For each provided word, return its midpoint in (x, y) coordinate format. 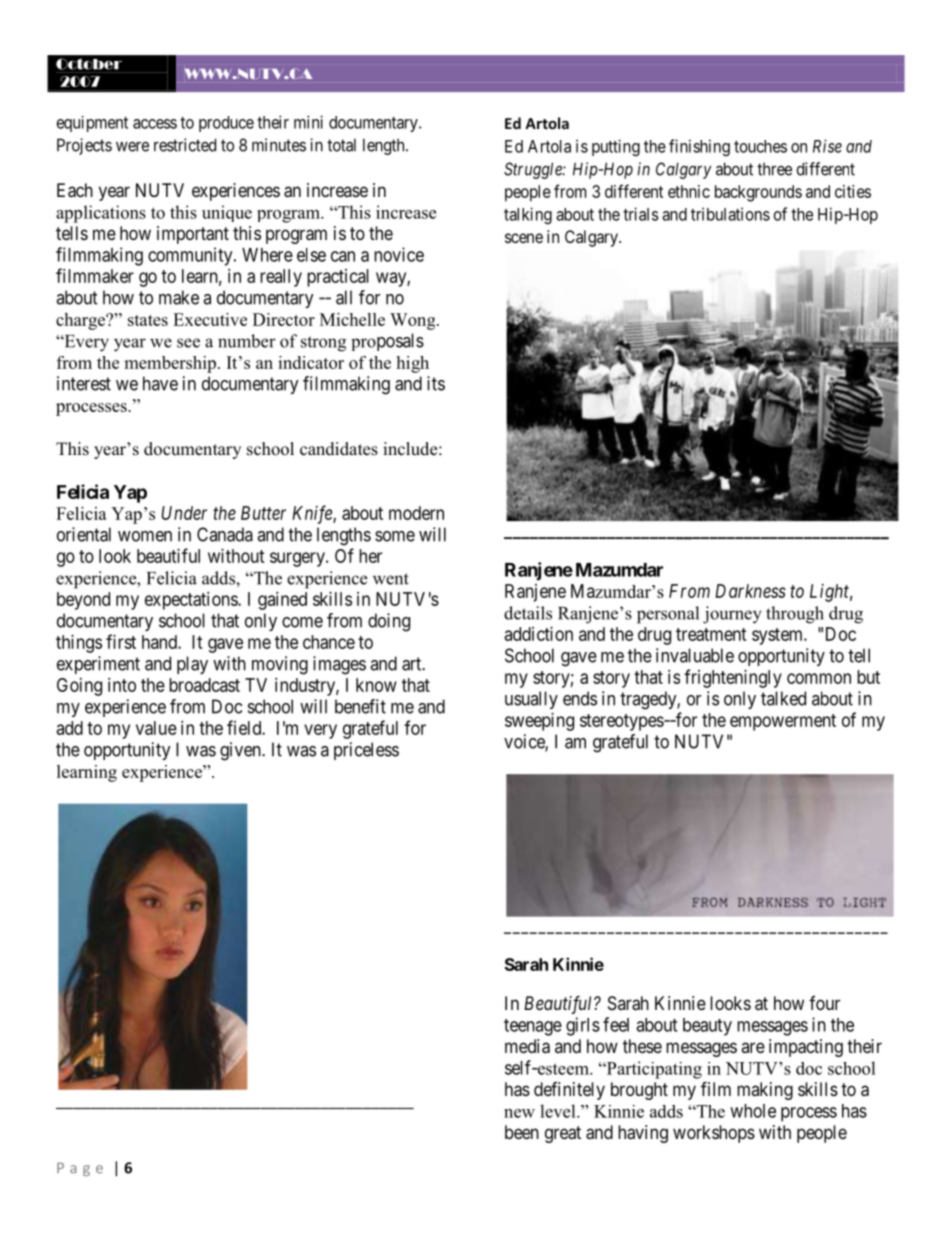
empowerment (783, 722)
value (156, 728)
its (436, 383)
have (160, 383)
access (155, 124)
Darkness (750, 591)
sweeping (539, 722)
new (519, 1113)
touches (760, 146)
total (341, 145)
